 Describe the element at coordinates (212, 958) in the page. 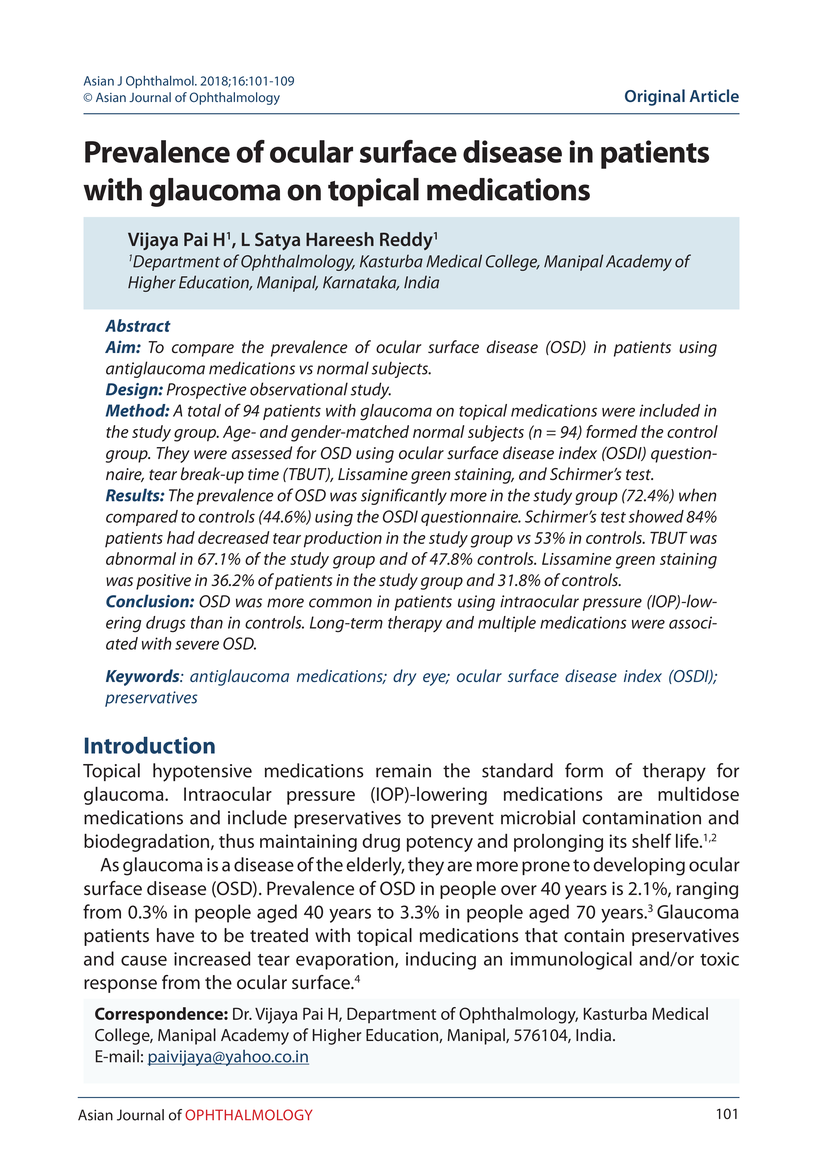

I see `increased` at that location.
